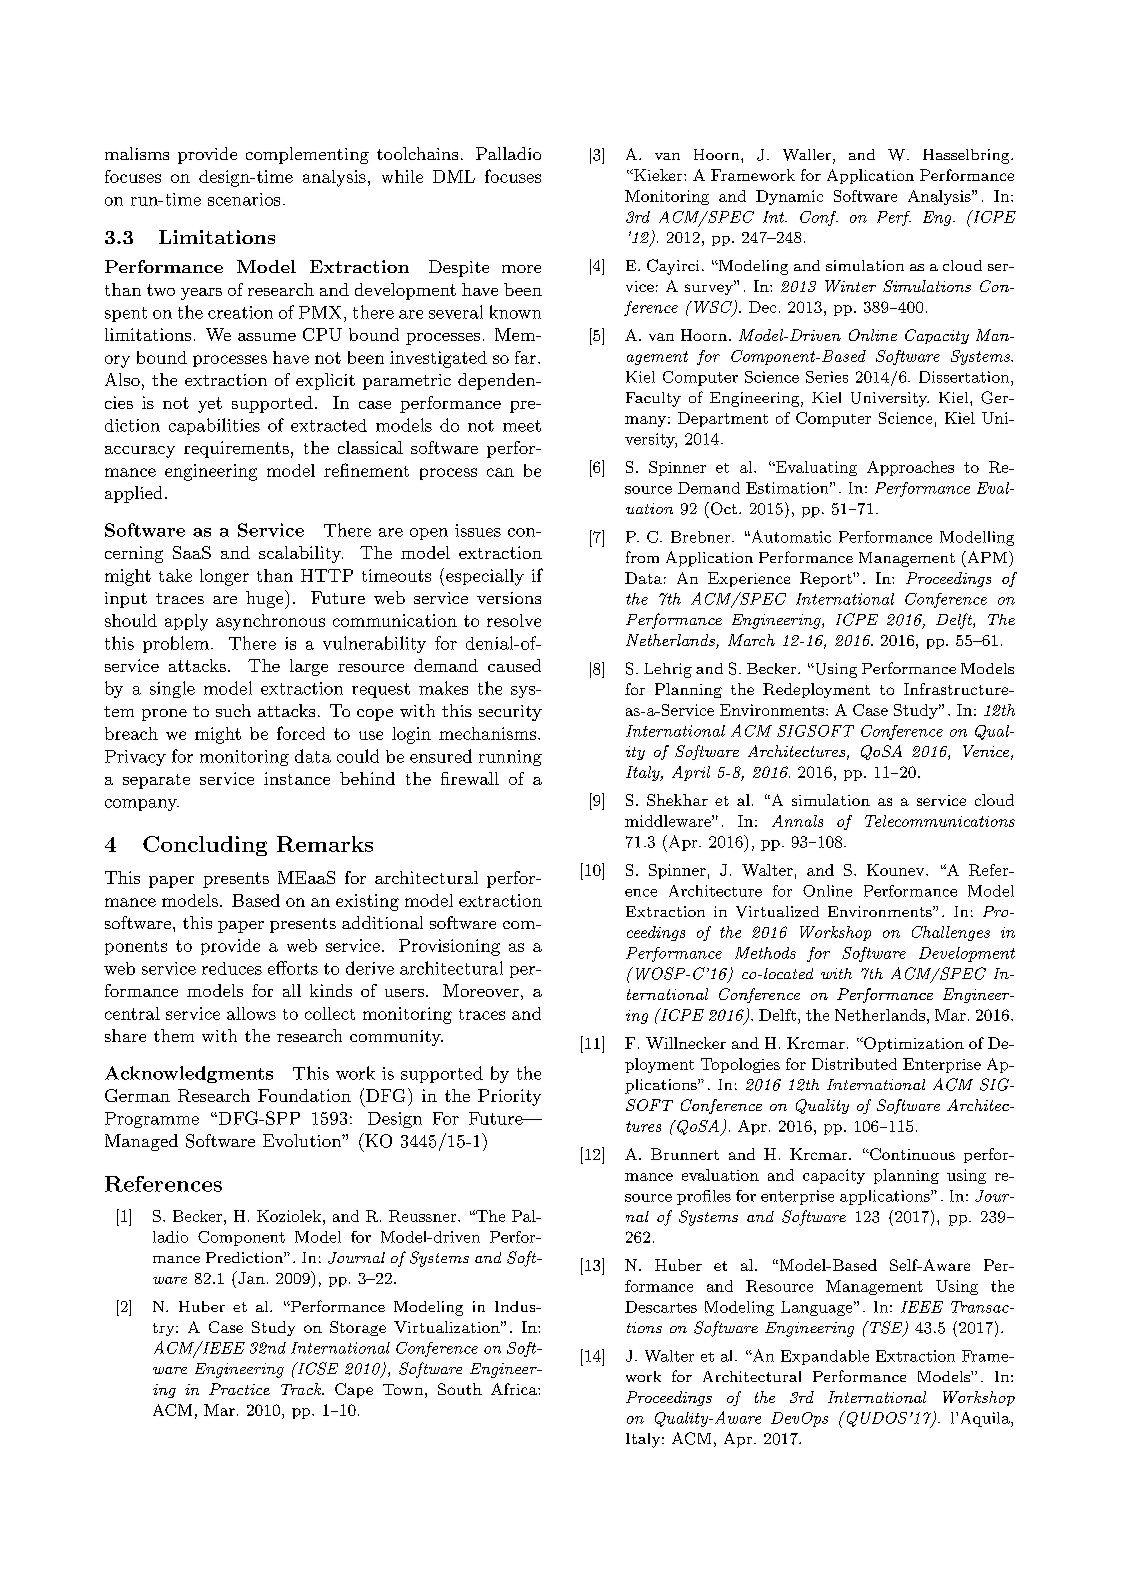  Describe the element at coordinates (454, 176) in the screenshot. I see `DML` at that location.
